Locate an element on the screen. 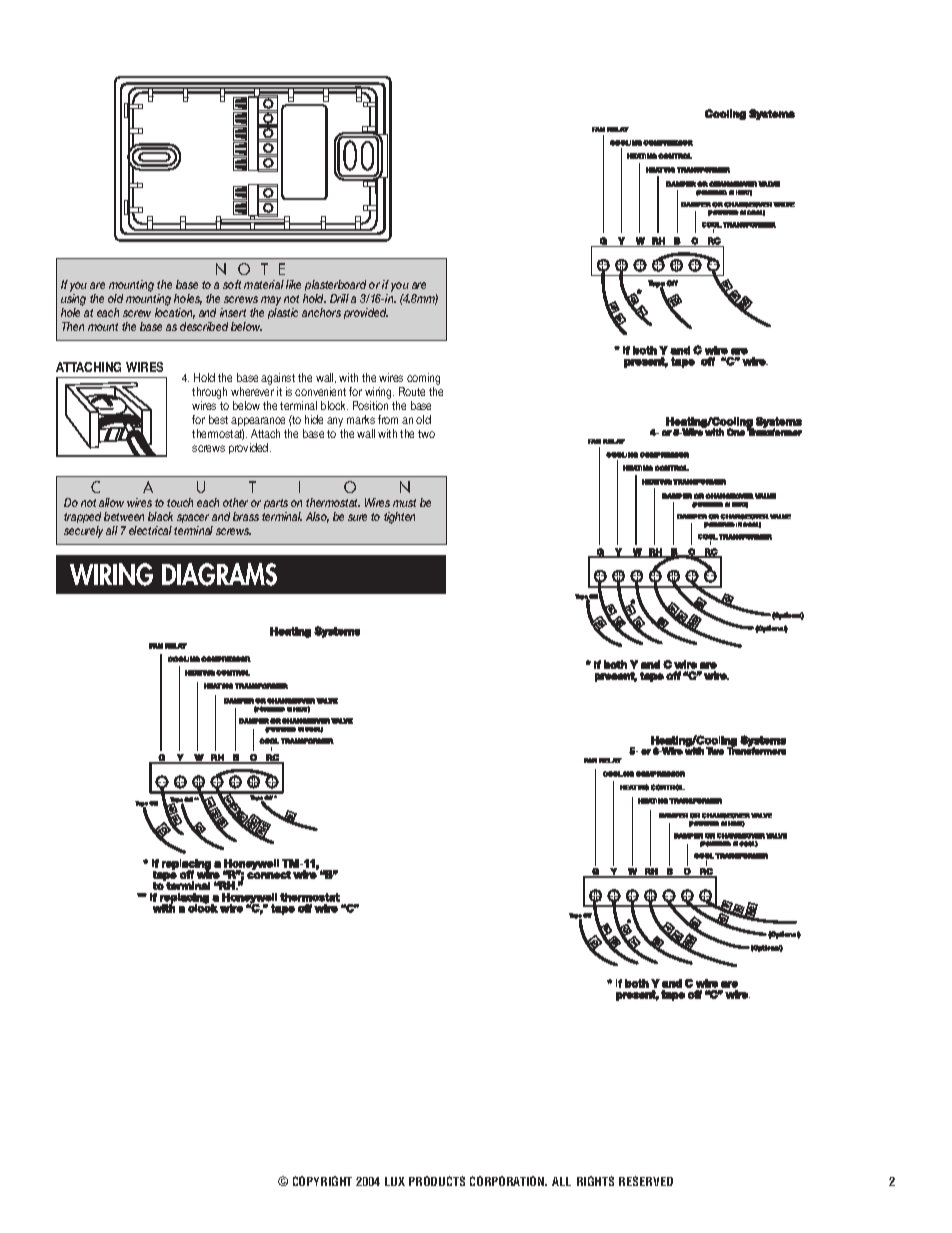  coming is located at coordinates (423, 380).
